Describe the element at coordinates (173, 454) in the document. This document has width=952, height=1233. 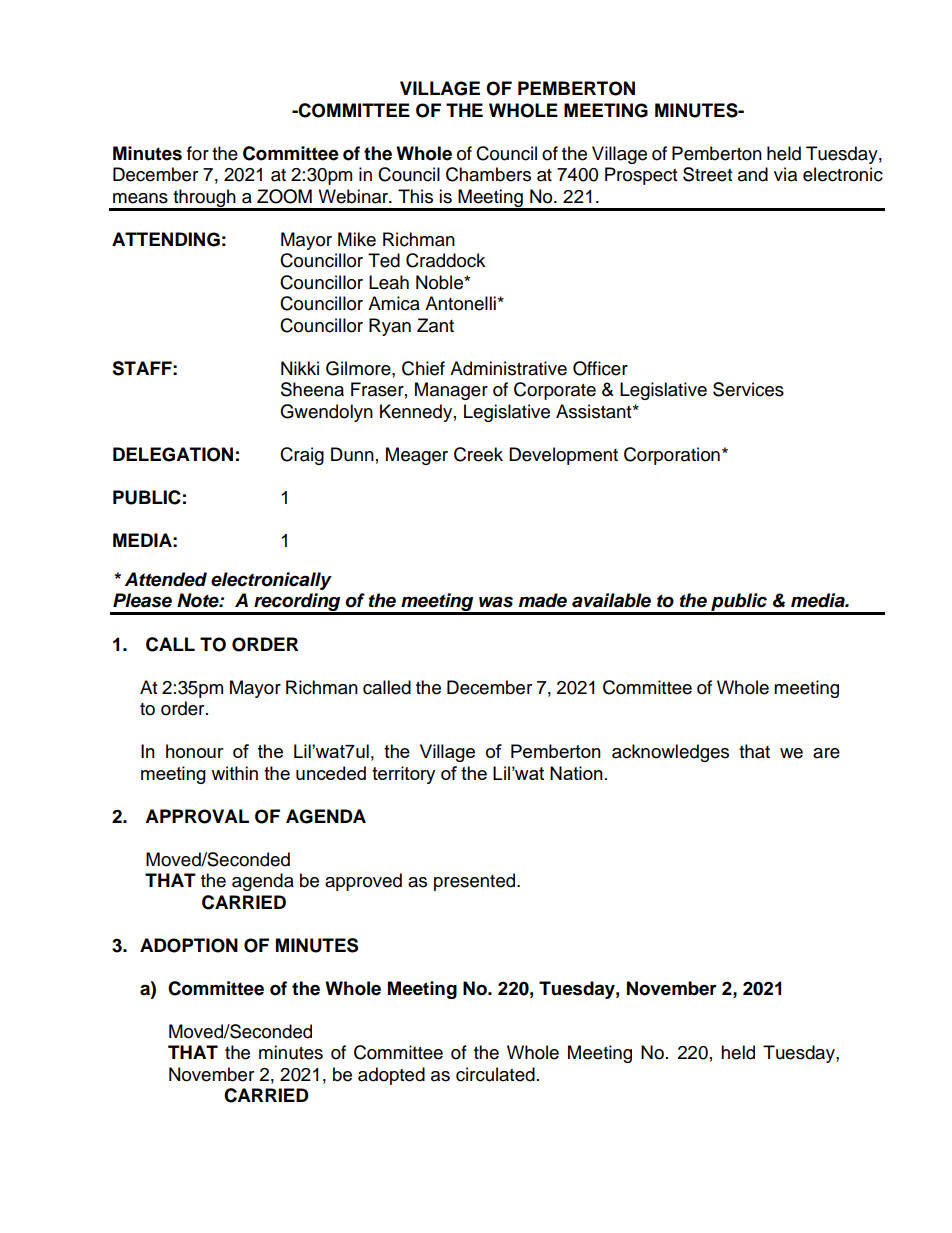
I see `DELEGATION` at that location.
